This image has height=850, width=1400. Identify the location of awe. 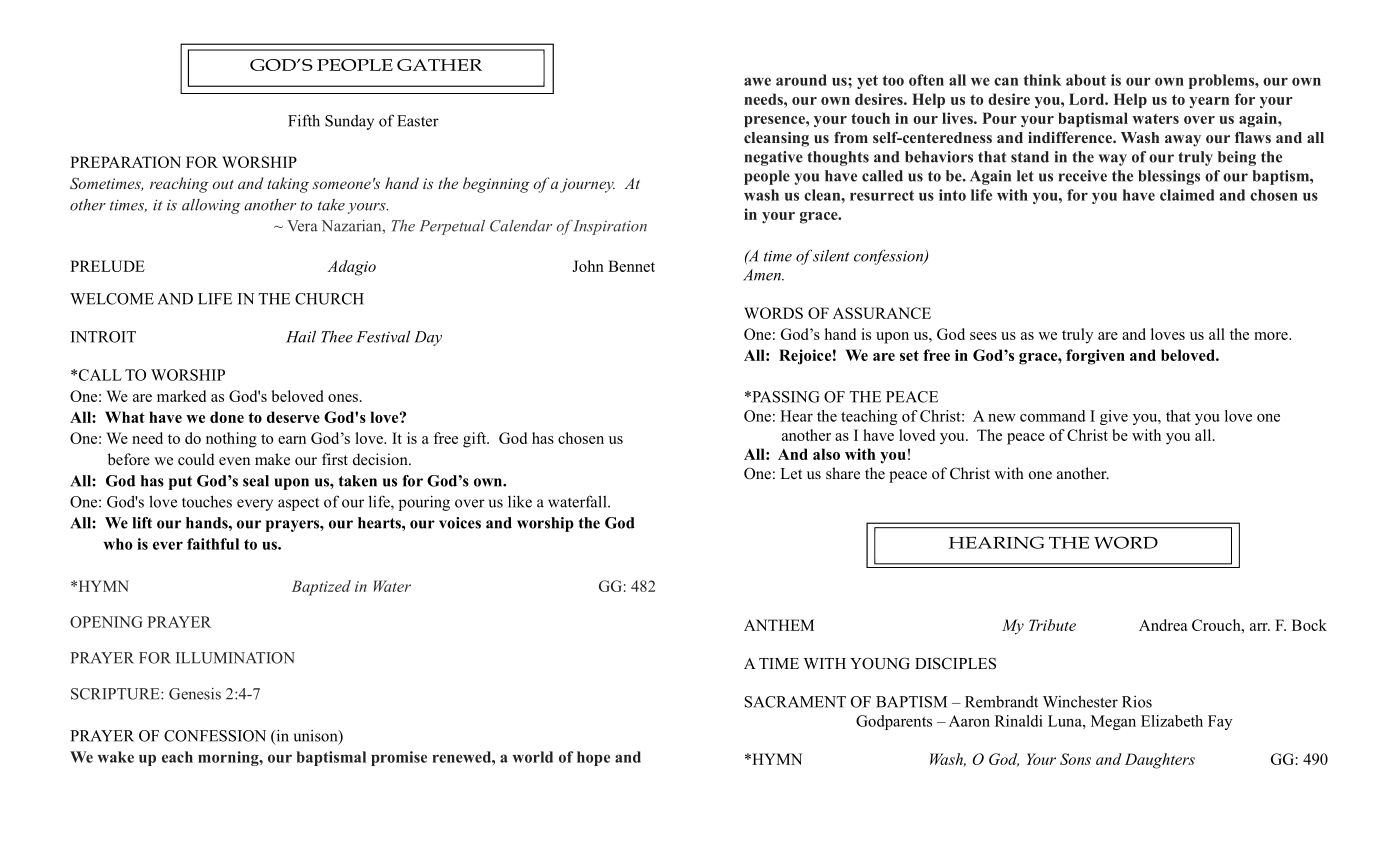
(757, 81).
